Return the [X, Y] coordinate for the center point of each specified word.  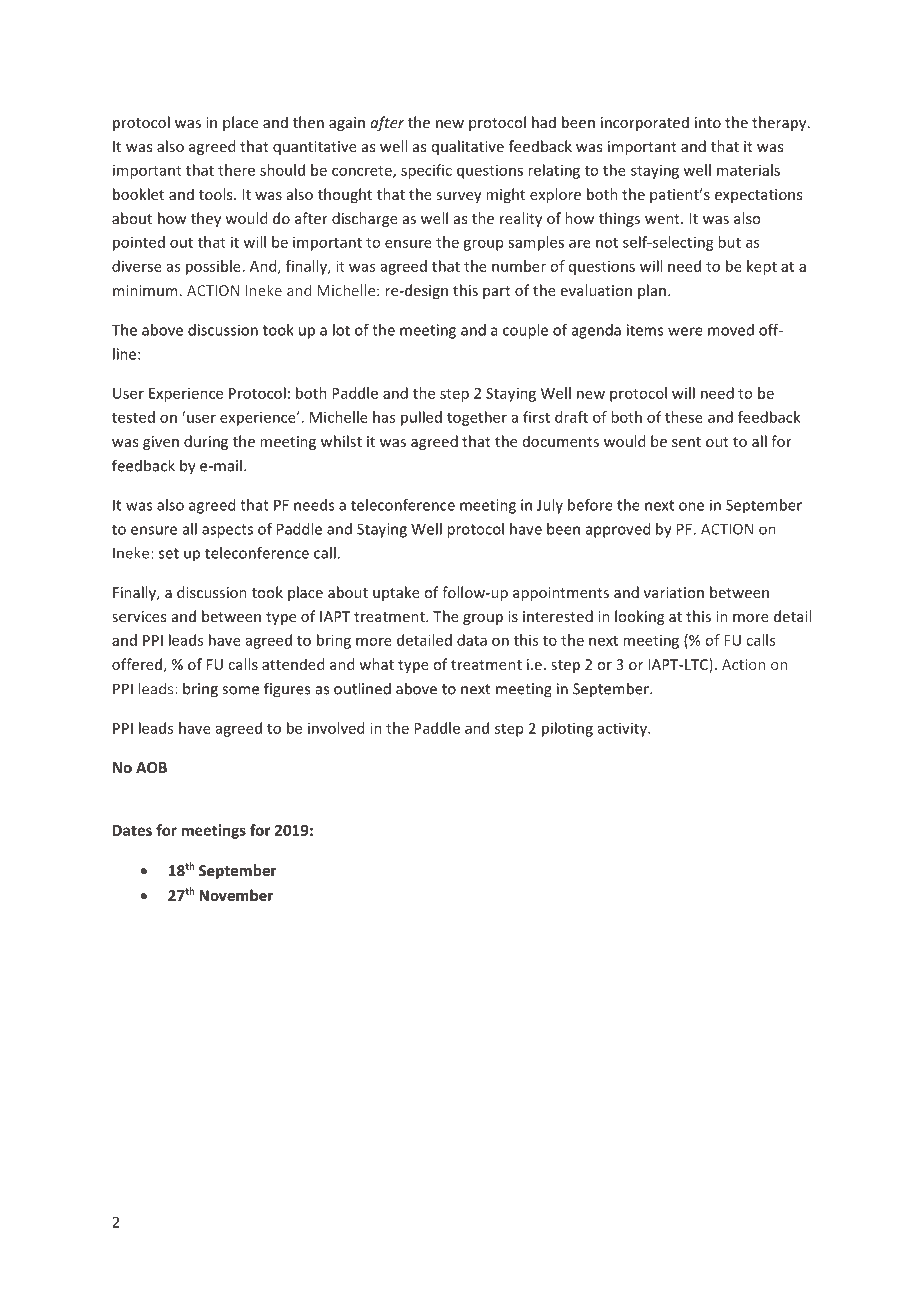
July [550, 506]
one [691, 506]
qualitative [468, 147]
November [236, 895]
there [236, 170]
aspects [227, 531]
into [708, 122]
